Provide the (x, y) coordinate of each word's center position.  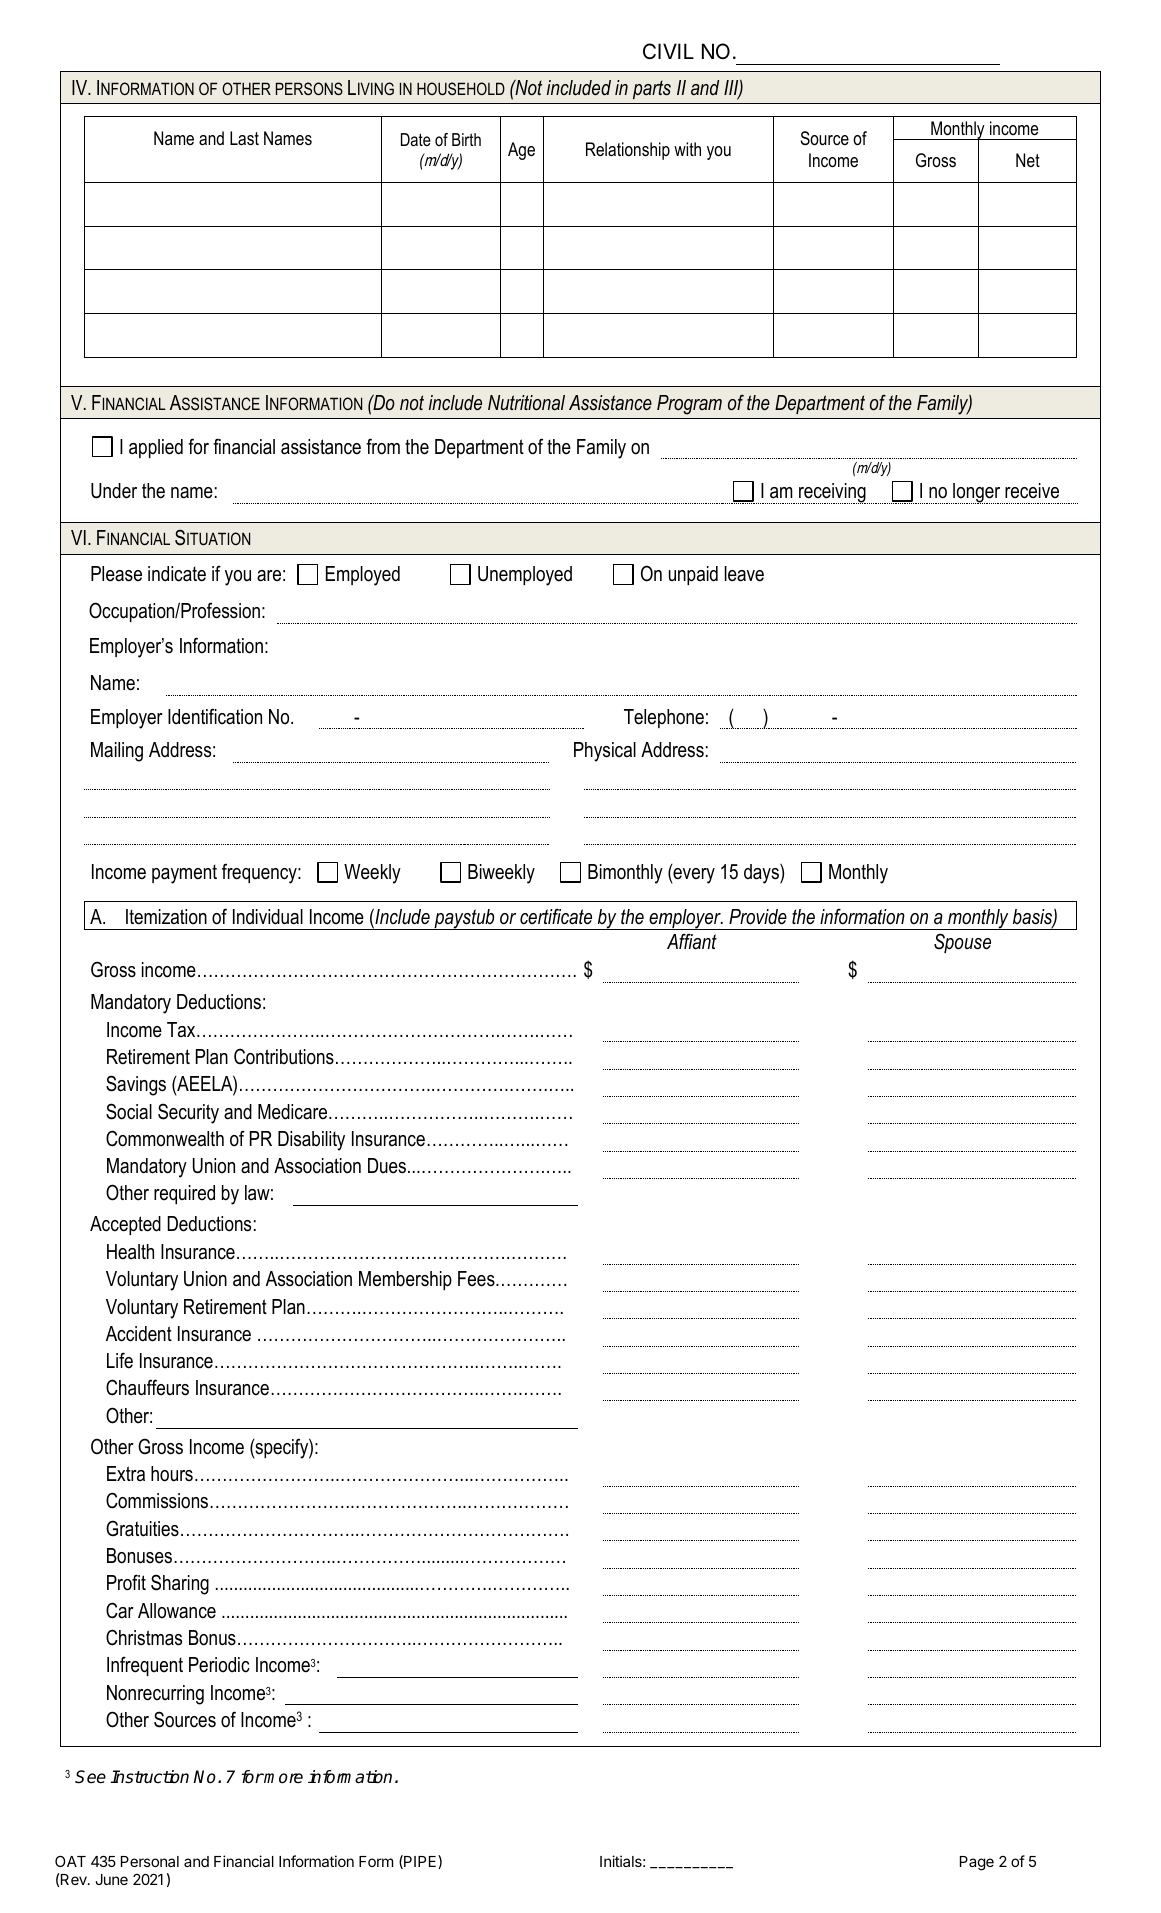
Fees (477, 1279)
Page (977, 1863)
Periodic (219, 1665)
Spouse (962, 943)
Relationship (628, 151)
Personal (150, 1861)
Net (1028, 160)
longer (977, 493)
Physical (605, 752)
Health (130, 1252)
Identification (215, 716)
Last (244, 138)
